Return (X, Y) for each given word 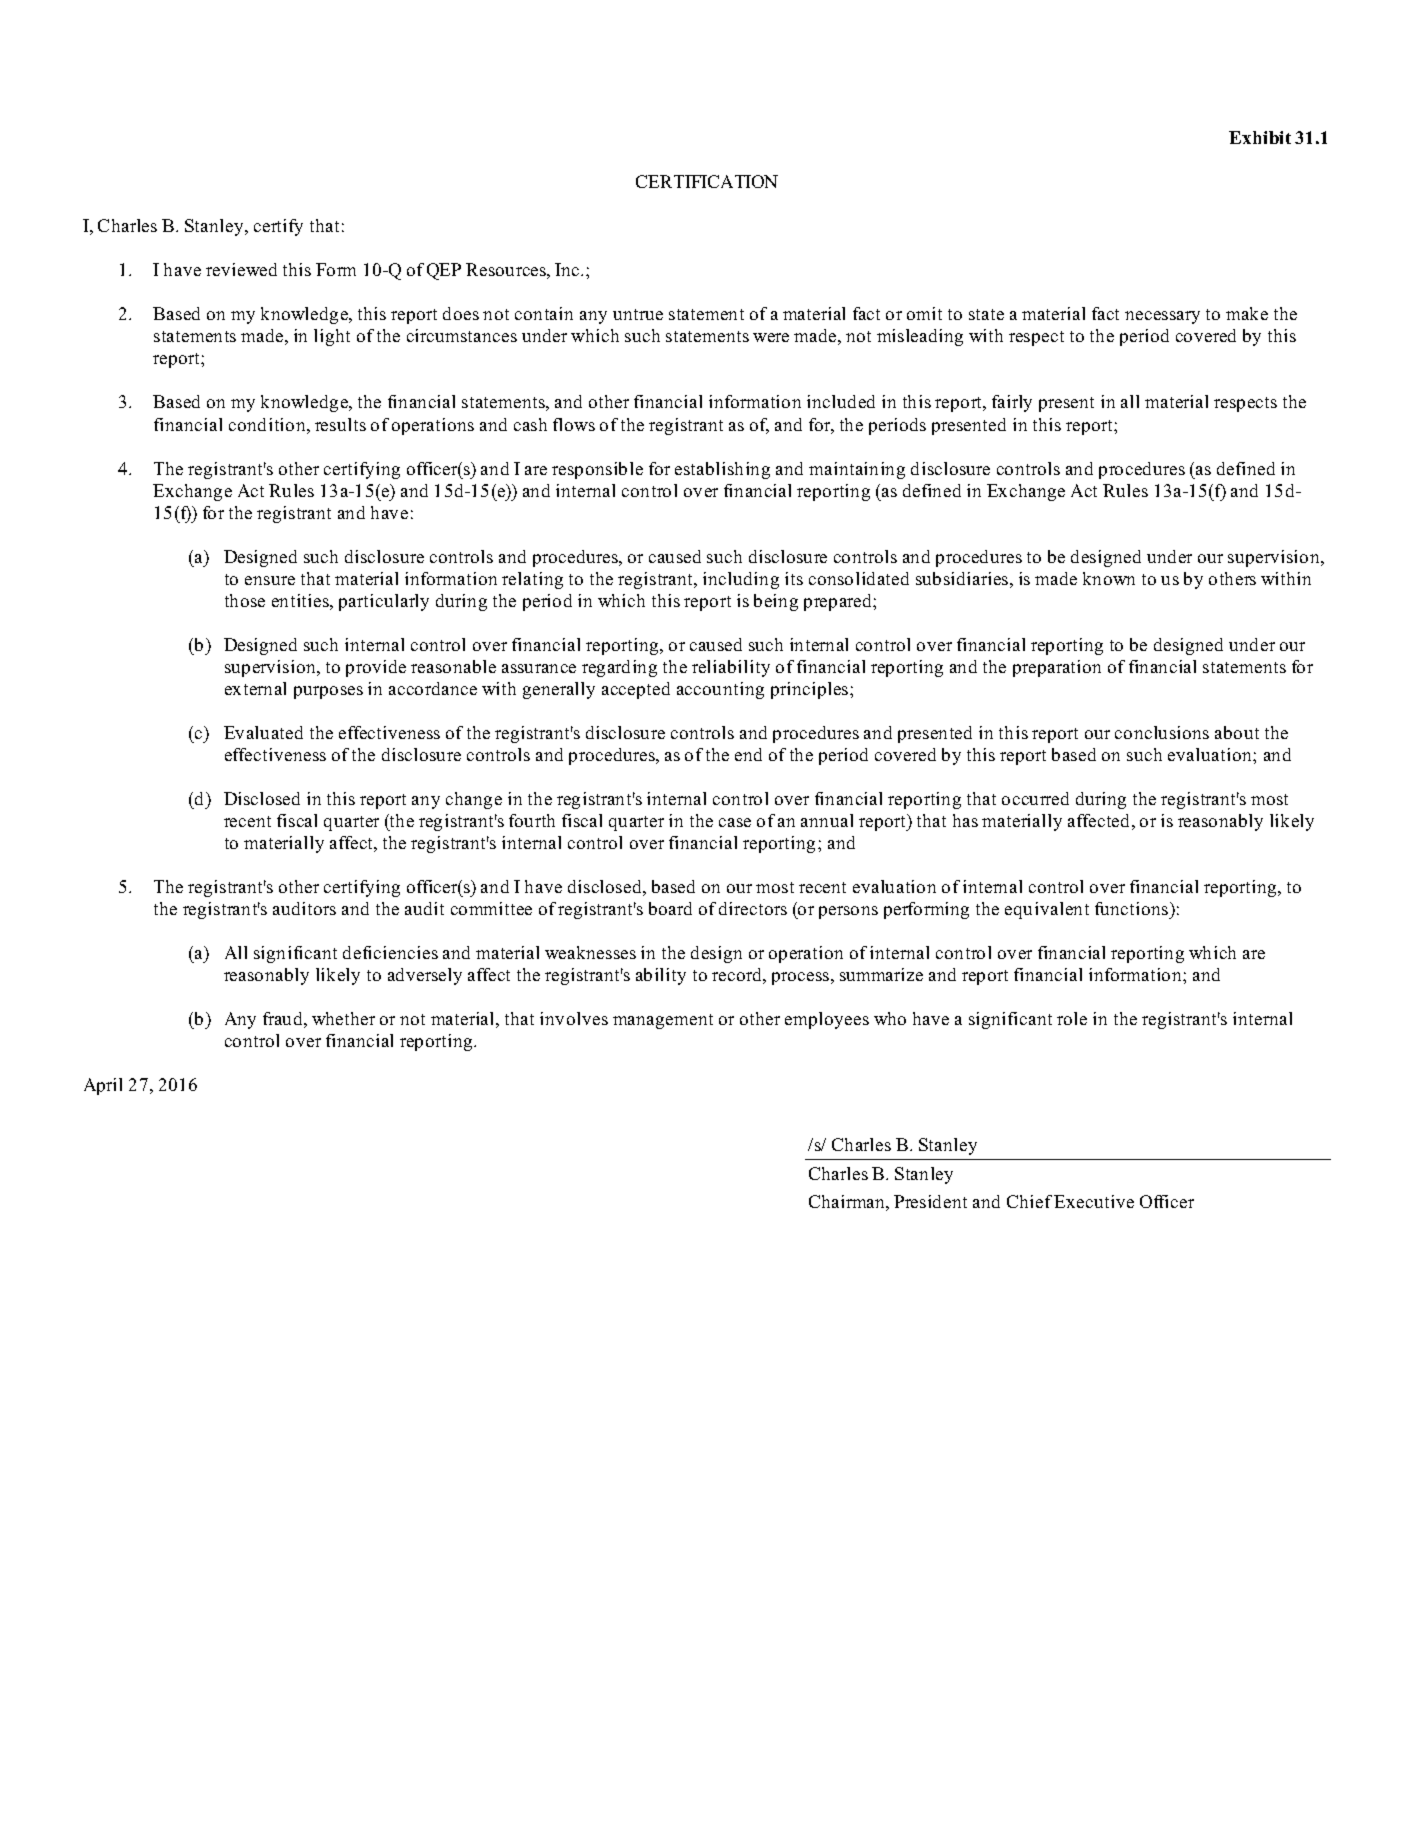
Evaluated (263, 732)
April (103, 1086)
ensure (270, 580)
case (735, 822)
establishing (722, 470)
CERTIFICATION (707, 181)
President (930, 1201)
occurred (1035, 798)
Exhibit (1260, 137)
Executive (1094, 1201)
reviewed (241, 269)
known (1109, 578)
